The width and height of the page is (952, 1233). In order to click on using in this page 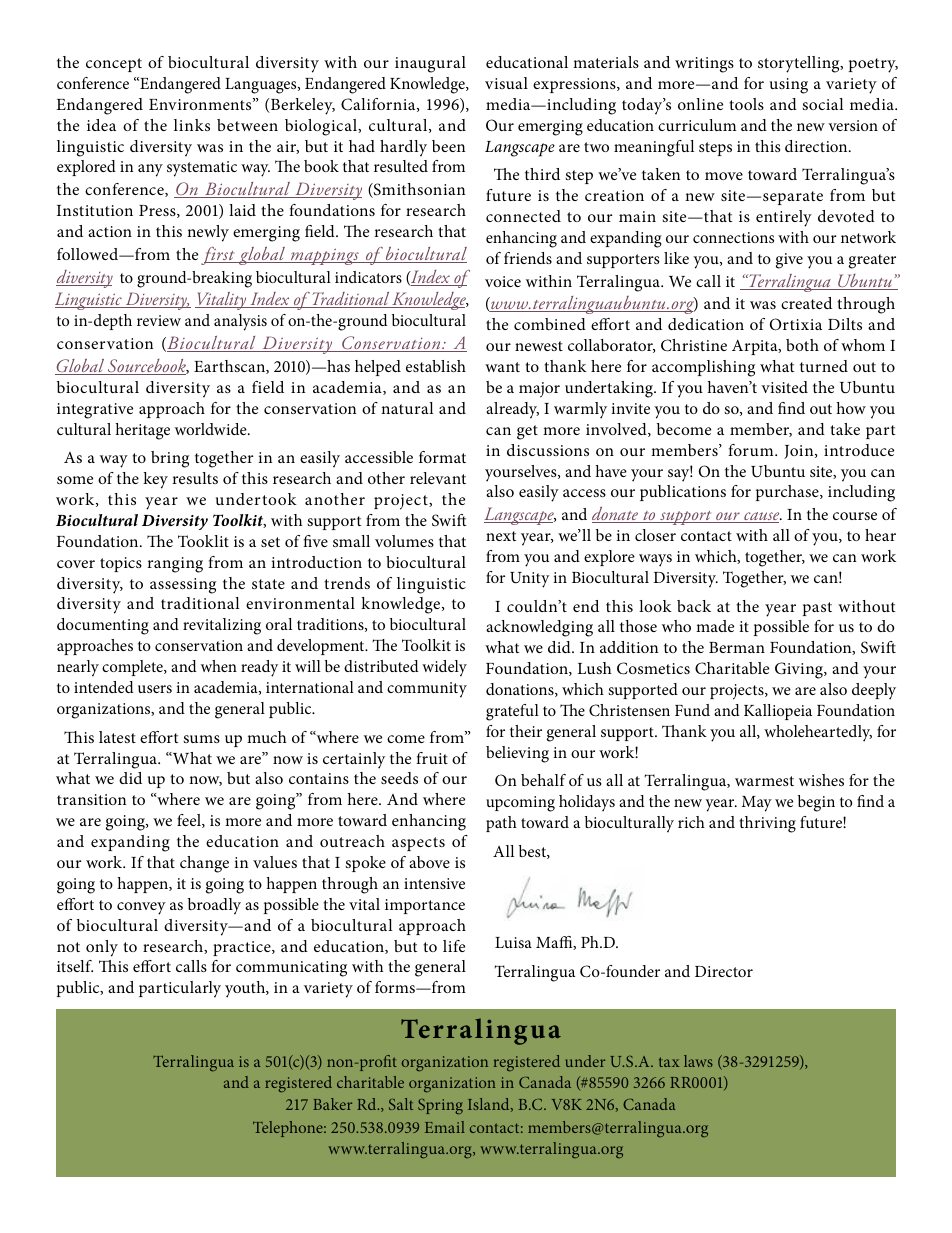, I will do `click(789, 86)`.
